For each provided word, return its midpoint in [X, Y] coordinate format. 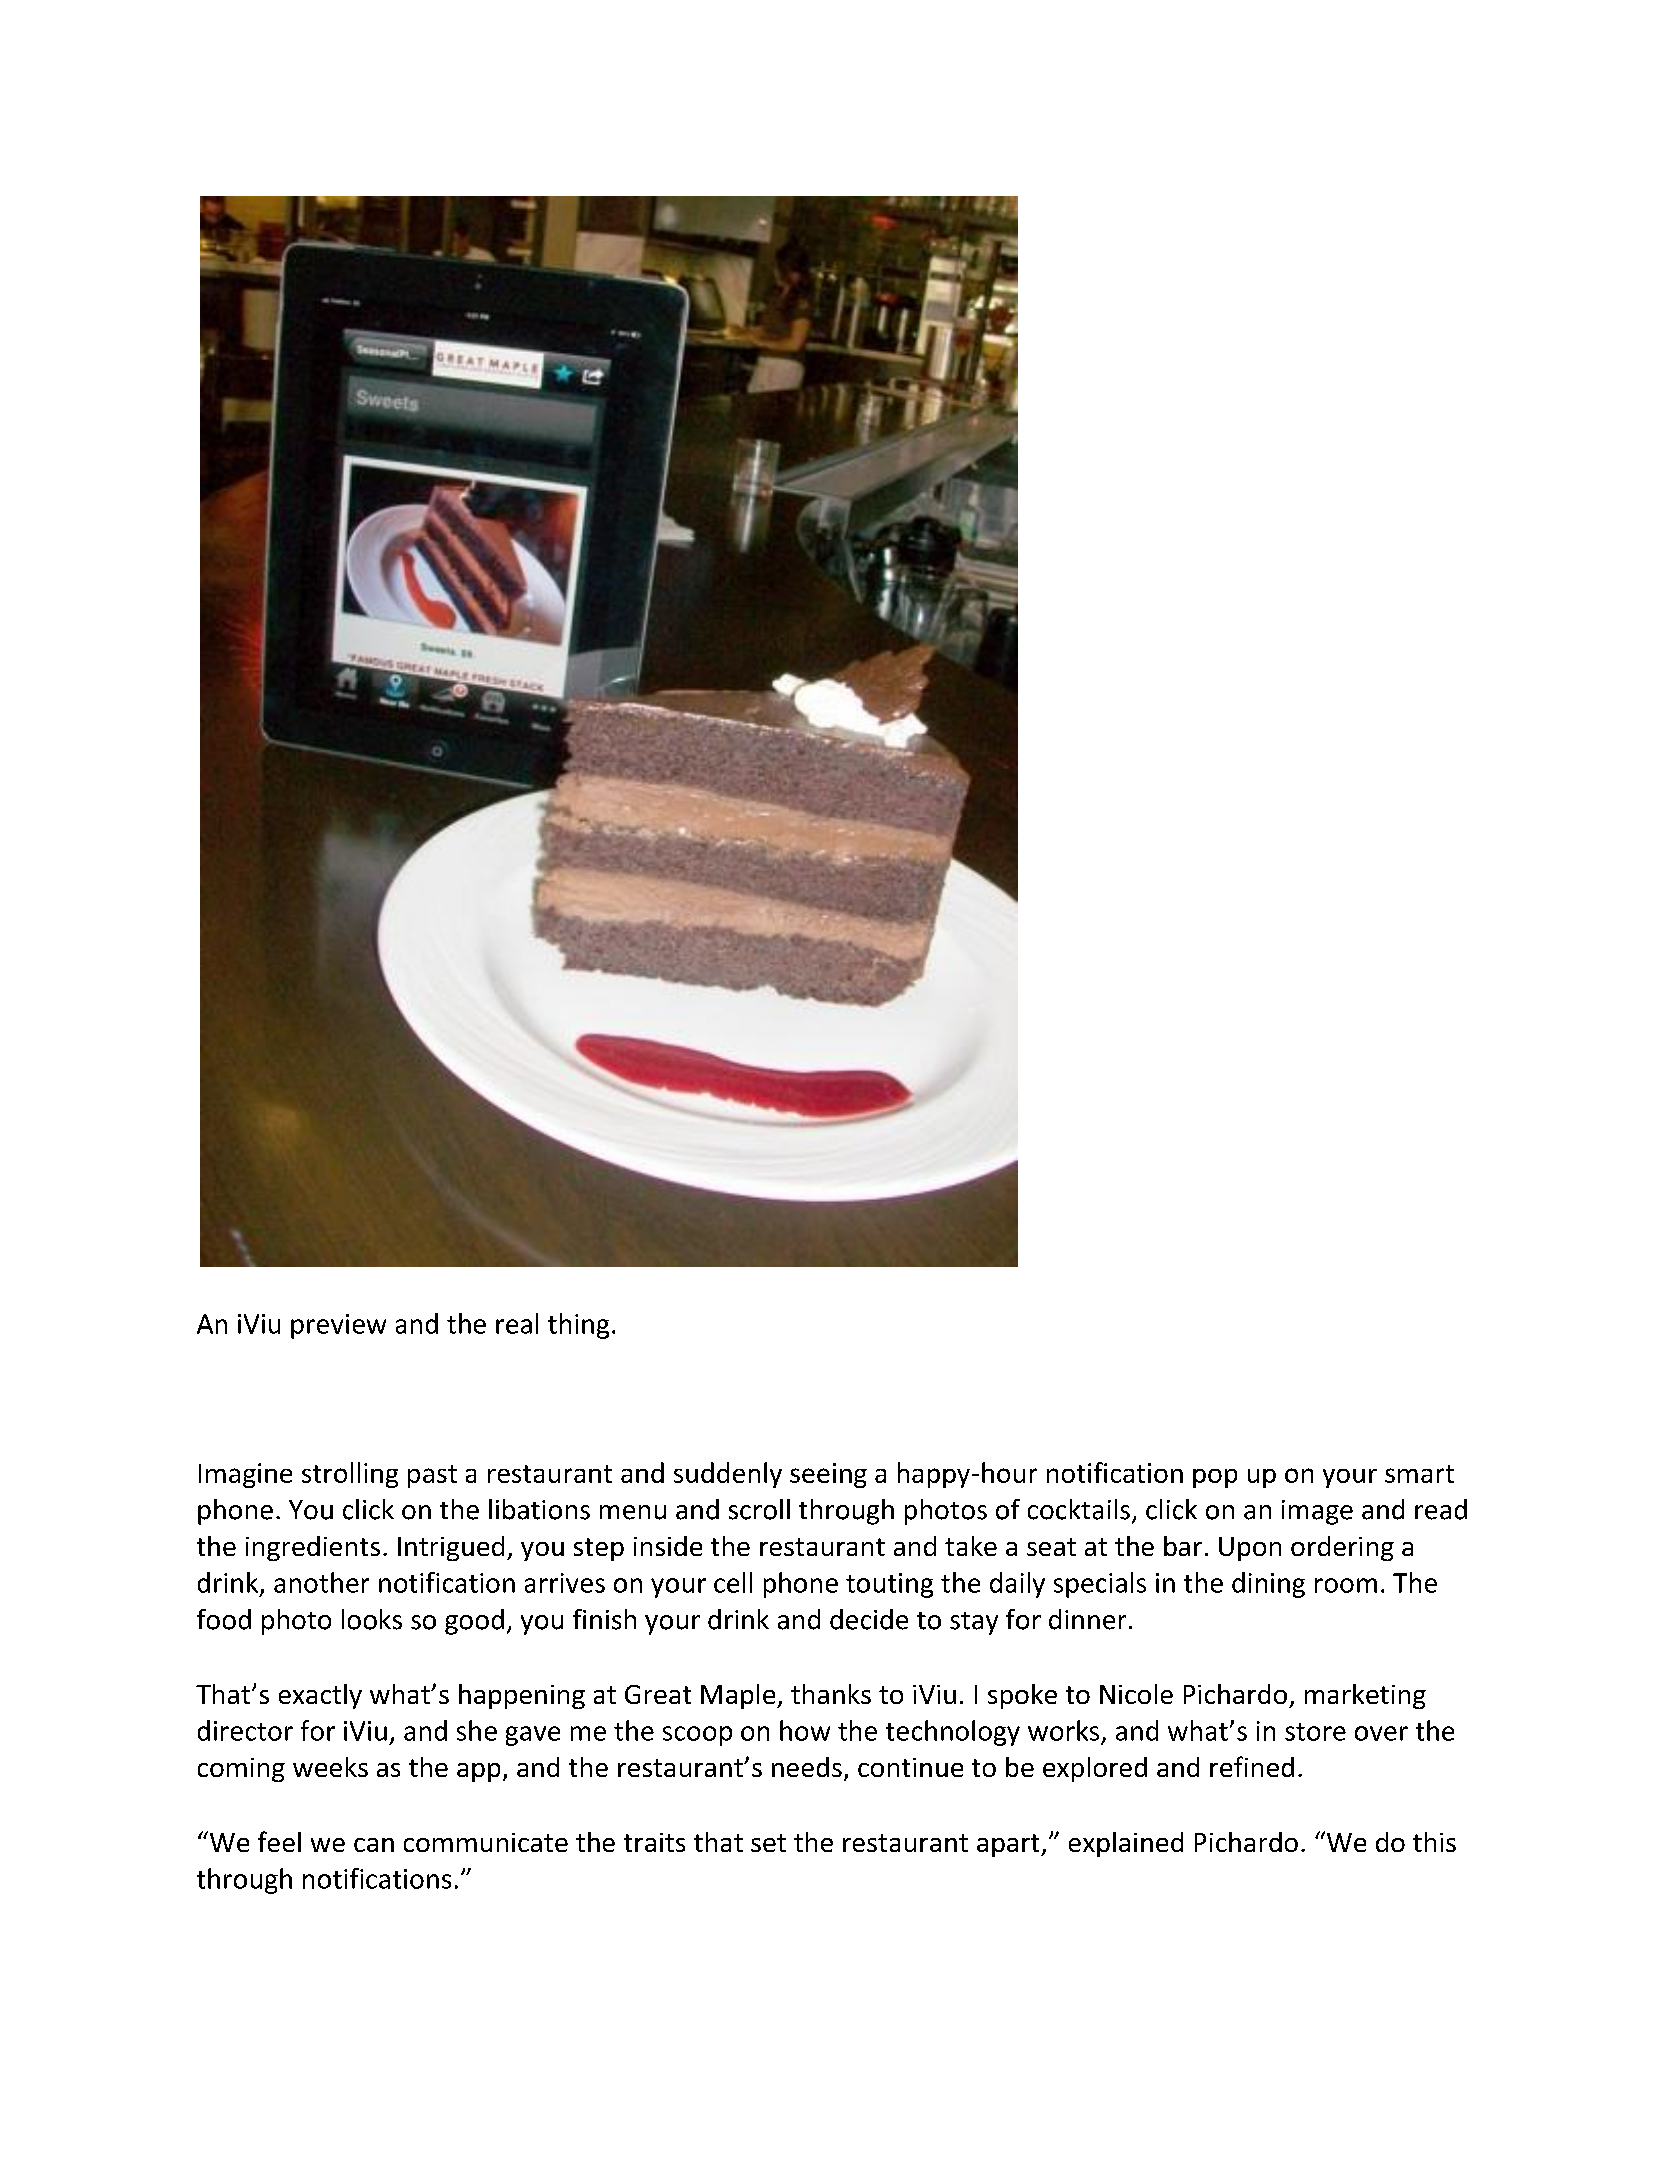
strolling [350, 1475]
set [768, 1843]
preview [338, 1326]
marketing [1365, 1696]
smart [1419, 1474]
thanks [831, 1694]
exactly [320, 1696]
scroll [759, 1509]
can [374, 1845]
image [1317, 1512]
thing [578, 1326]
